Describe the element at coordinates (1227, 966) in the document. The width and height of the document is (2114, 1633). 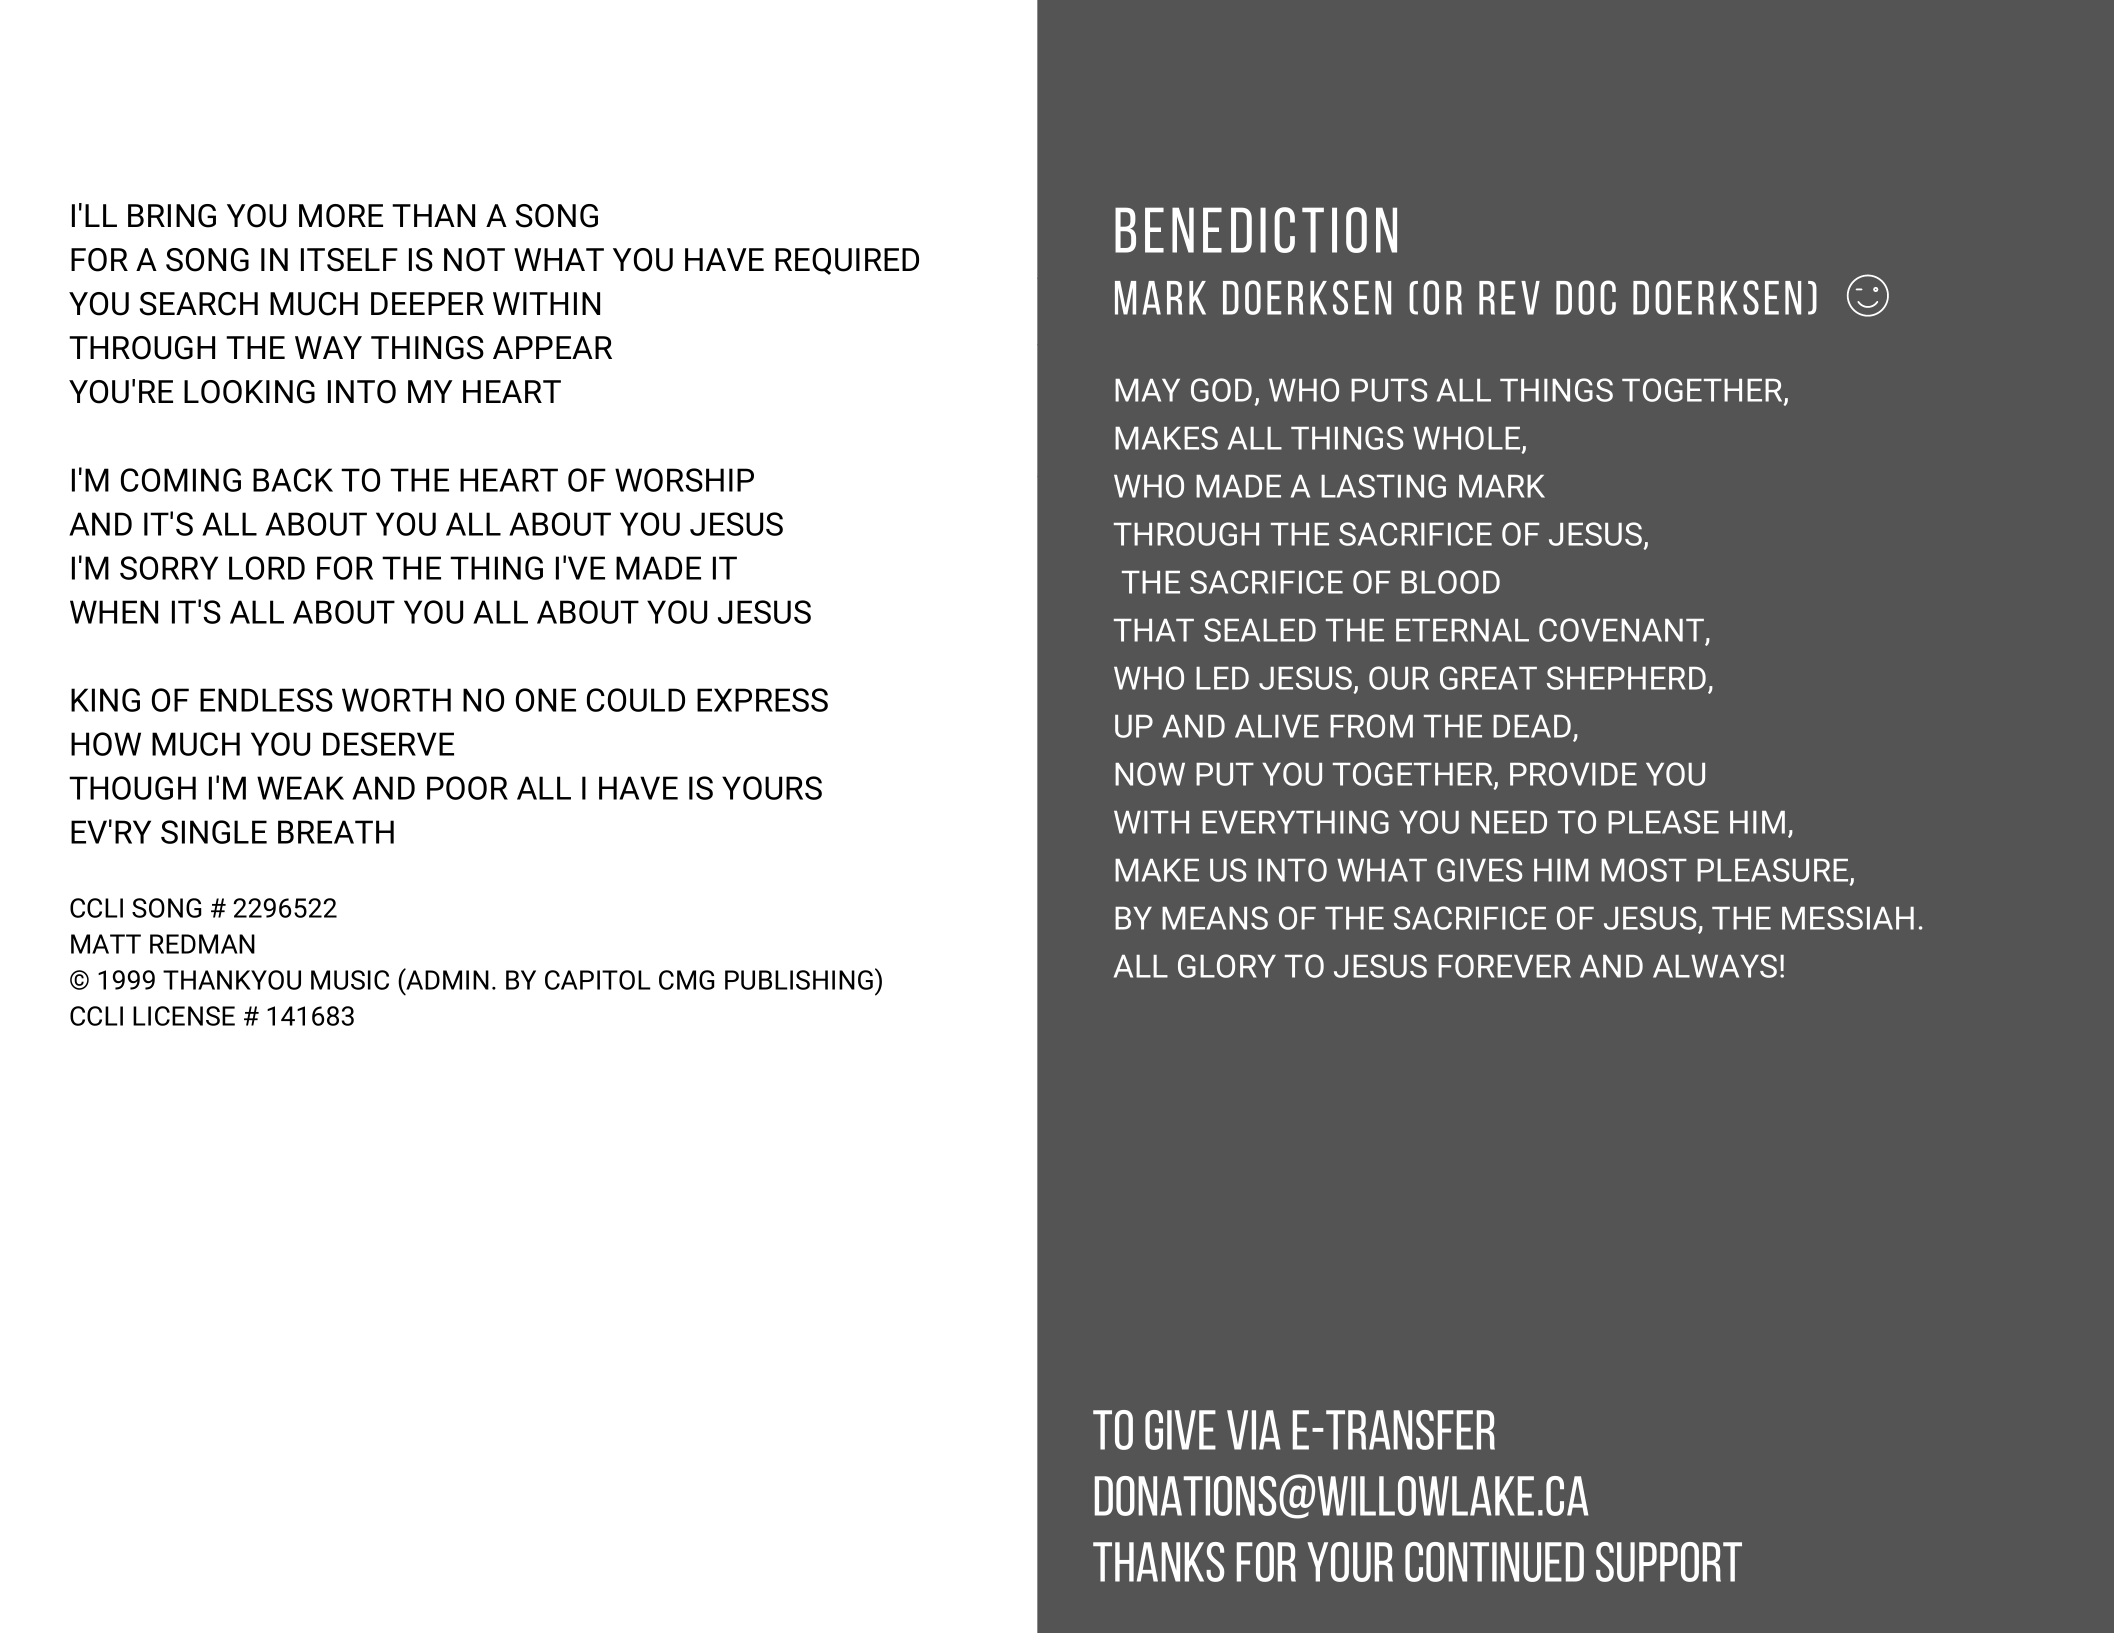
I see `GLORY` at that location.
